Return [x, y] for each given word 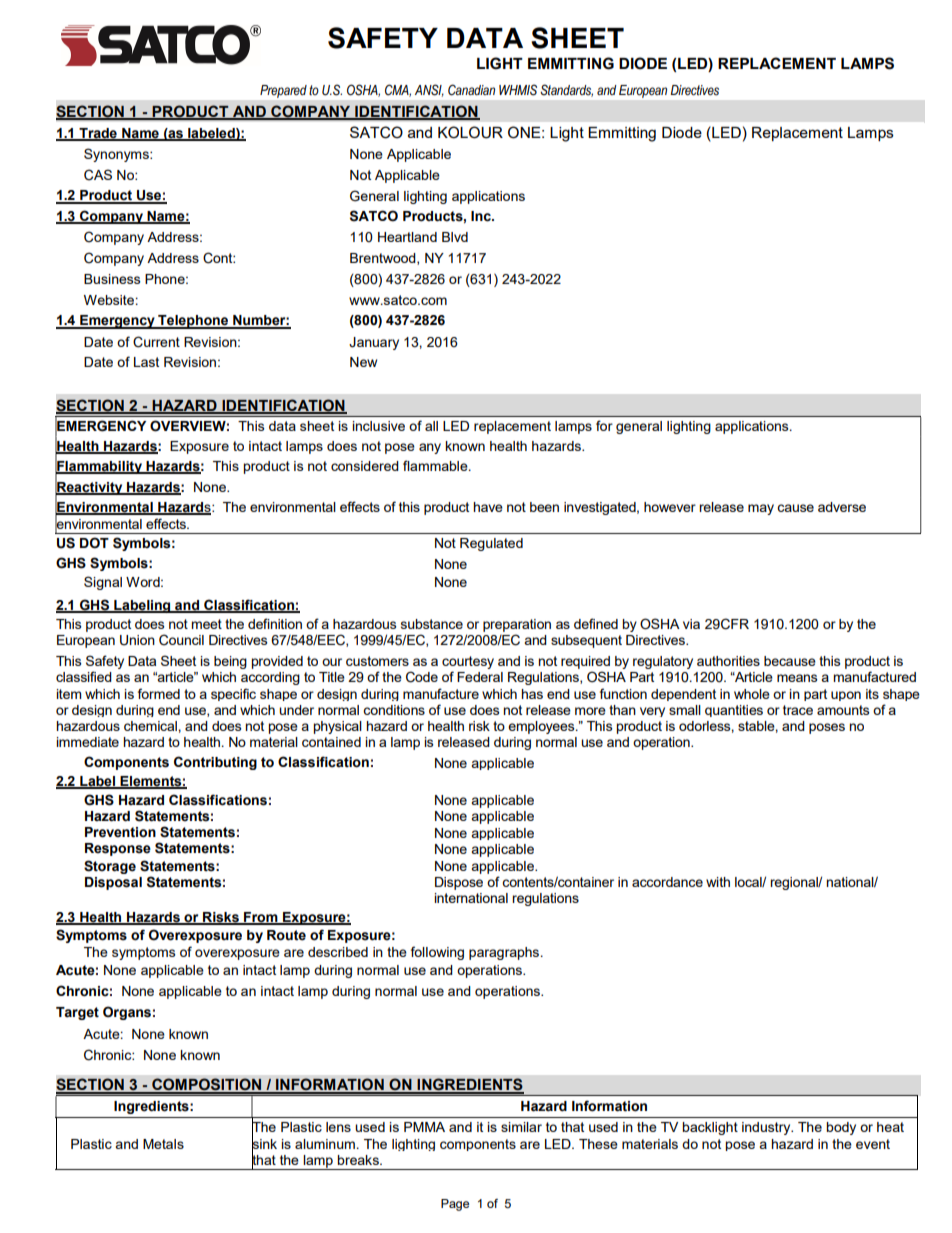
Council [181, 640]
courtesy [468, 664]
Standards [566, 90]
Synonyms [117, 155]
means [797, 678]
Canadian [471, 90]
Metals [163, 1144]
